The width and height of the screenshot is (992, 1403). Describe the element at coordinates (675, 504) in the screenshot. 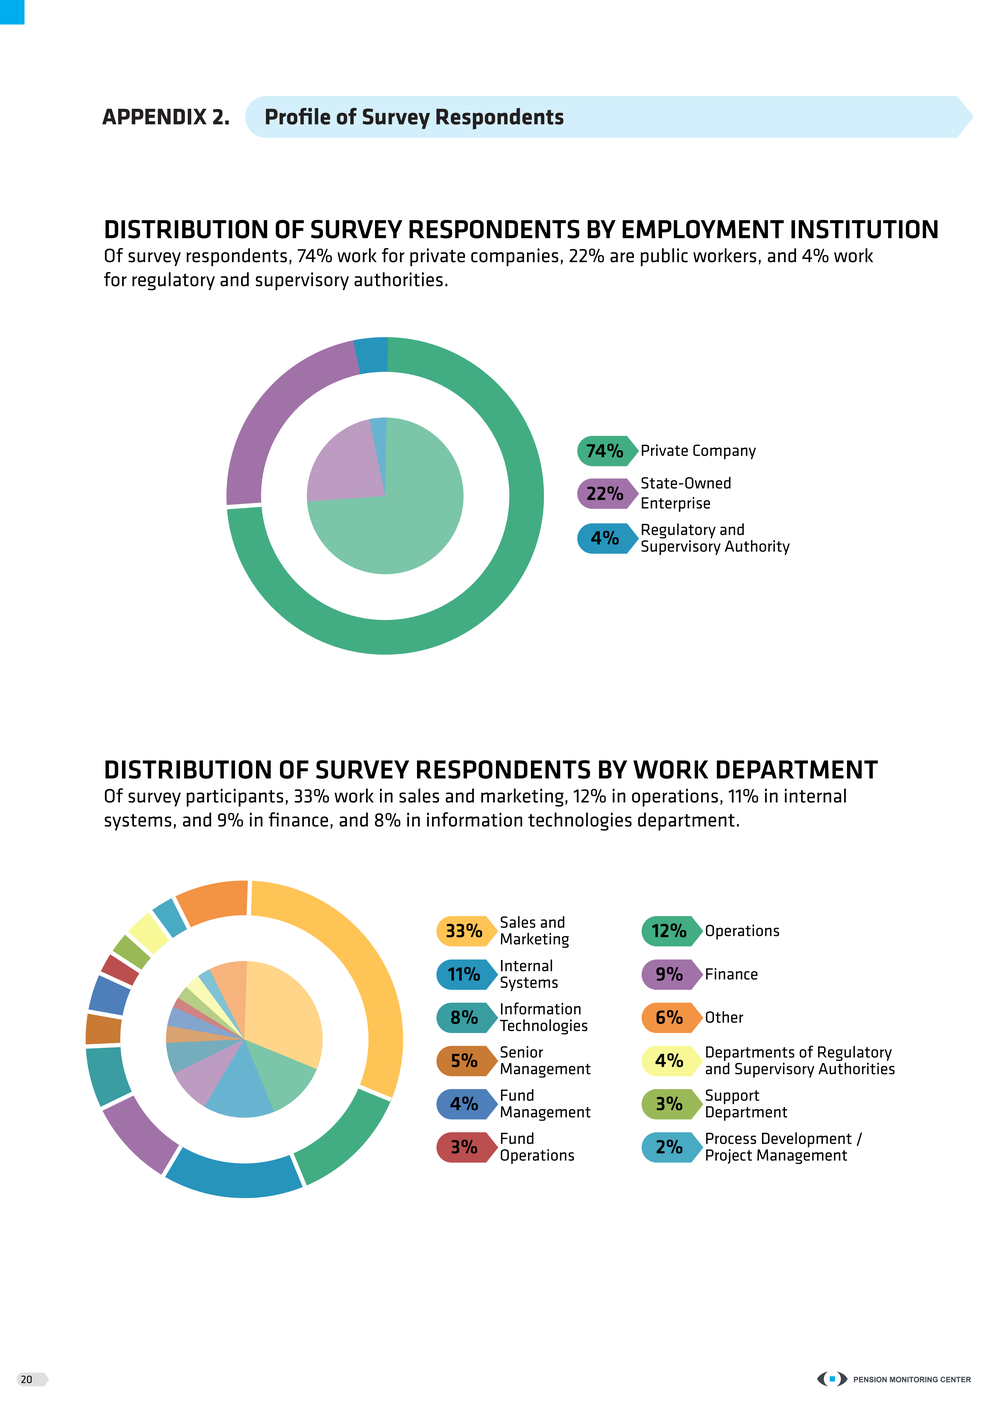

I see `Enterprise` at that location.
